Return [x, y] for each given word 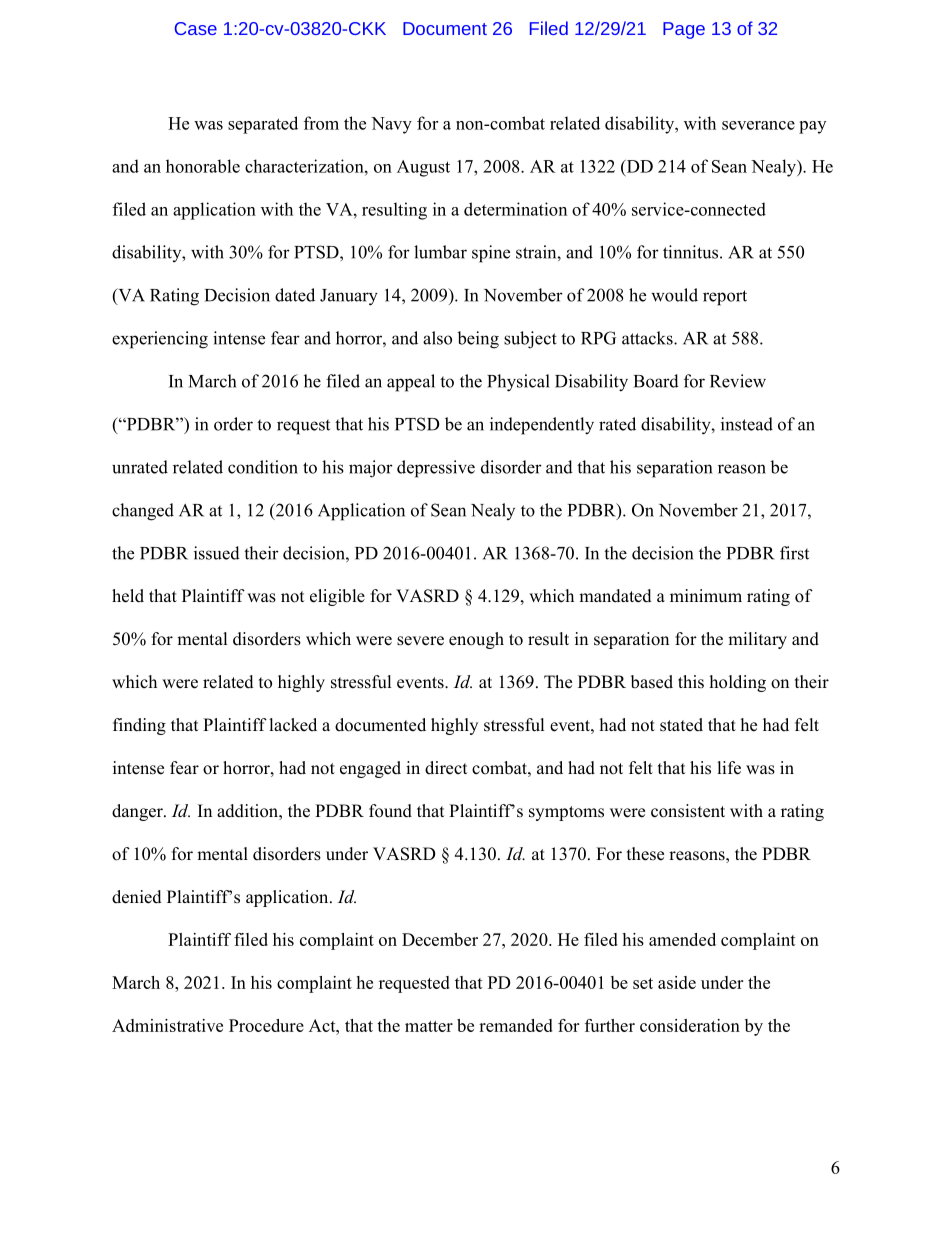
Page [684, 30]
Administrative [167, 1025]
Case [196, 28]
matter [429, 1026]
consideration [690, 1025]
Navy [391, 125]
